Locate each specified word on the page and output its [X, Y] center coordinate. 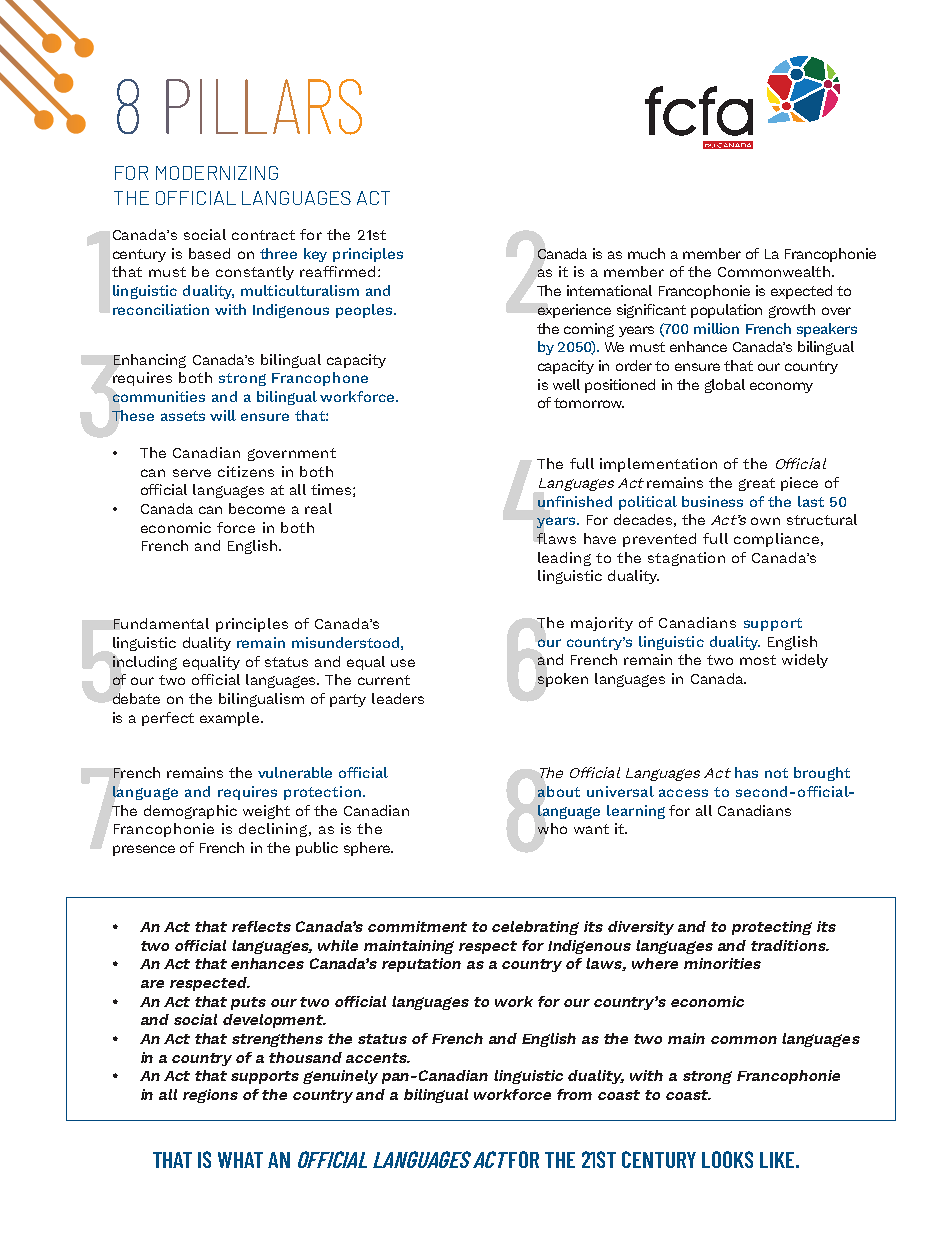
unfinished [575, 501]
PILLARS [264, 107]
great [757, 484]
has [746, 772]
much [646, 253]
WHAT [240, 1160]
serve [192, 473]
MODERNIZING [217, 173]
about [559, 791]
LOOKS [727, 1159]
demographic [190, 812]
